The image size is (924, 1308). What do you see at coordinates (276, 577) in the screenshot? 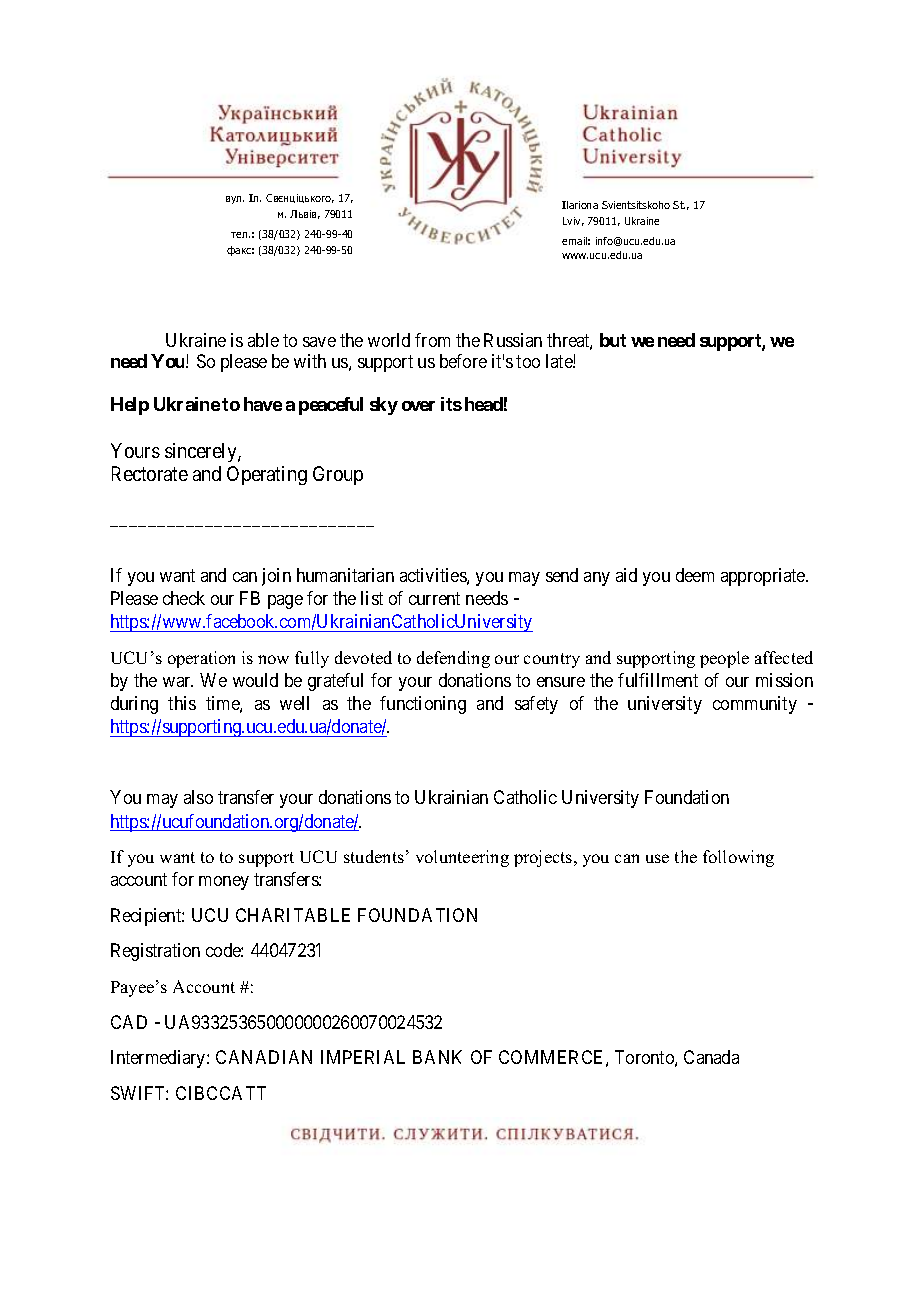
I see `join` at bounding box center [276, 577].
